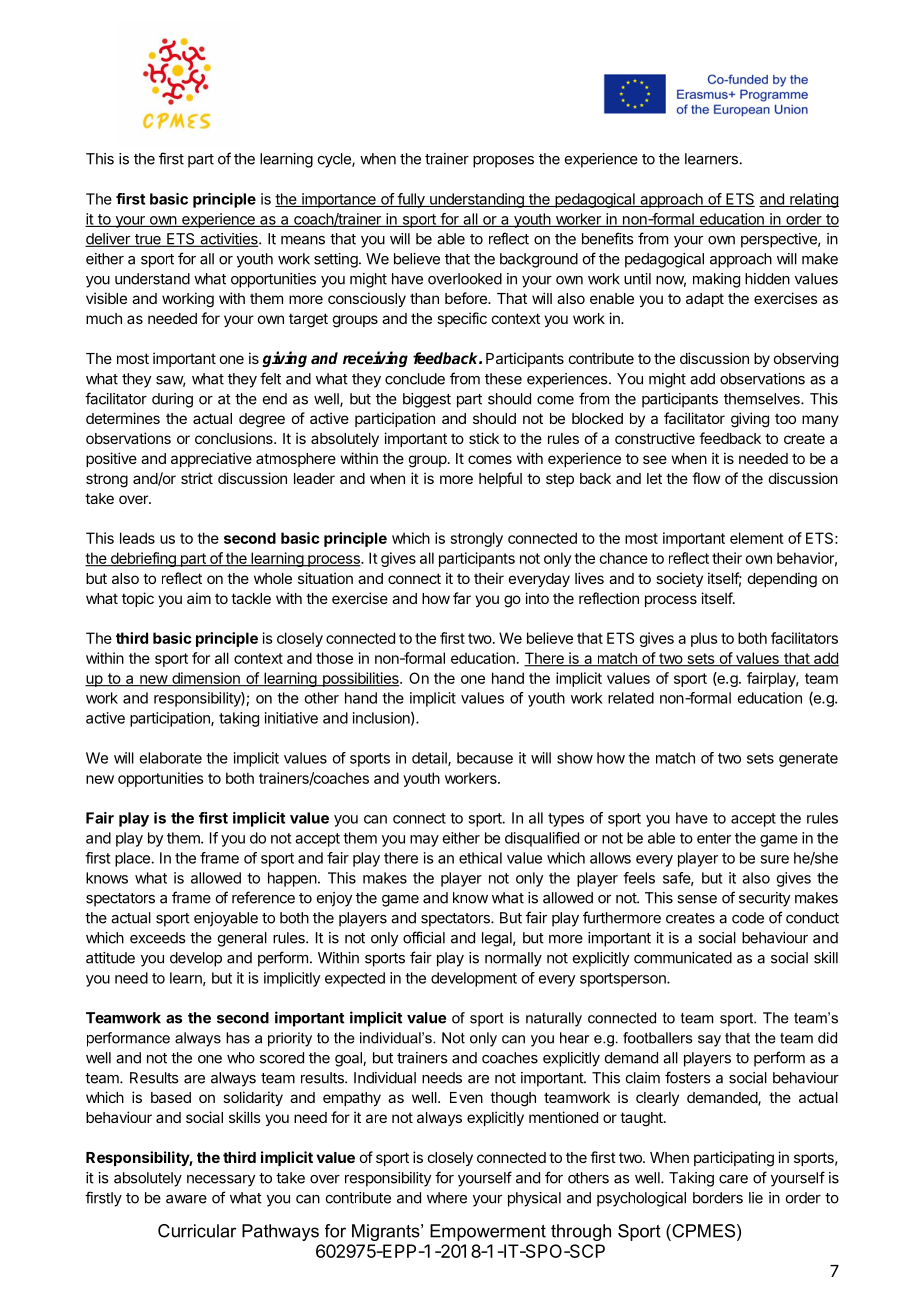 This screenshot has width=924, height=1297. What do you see at coordinates (813, 200) in the screenshot?
I see `relating` at bounding box center [813, 200].
